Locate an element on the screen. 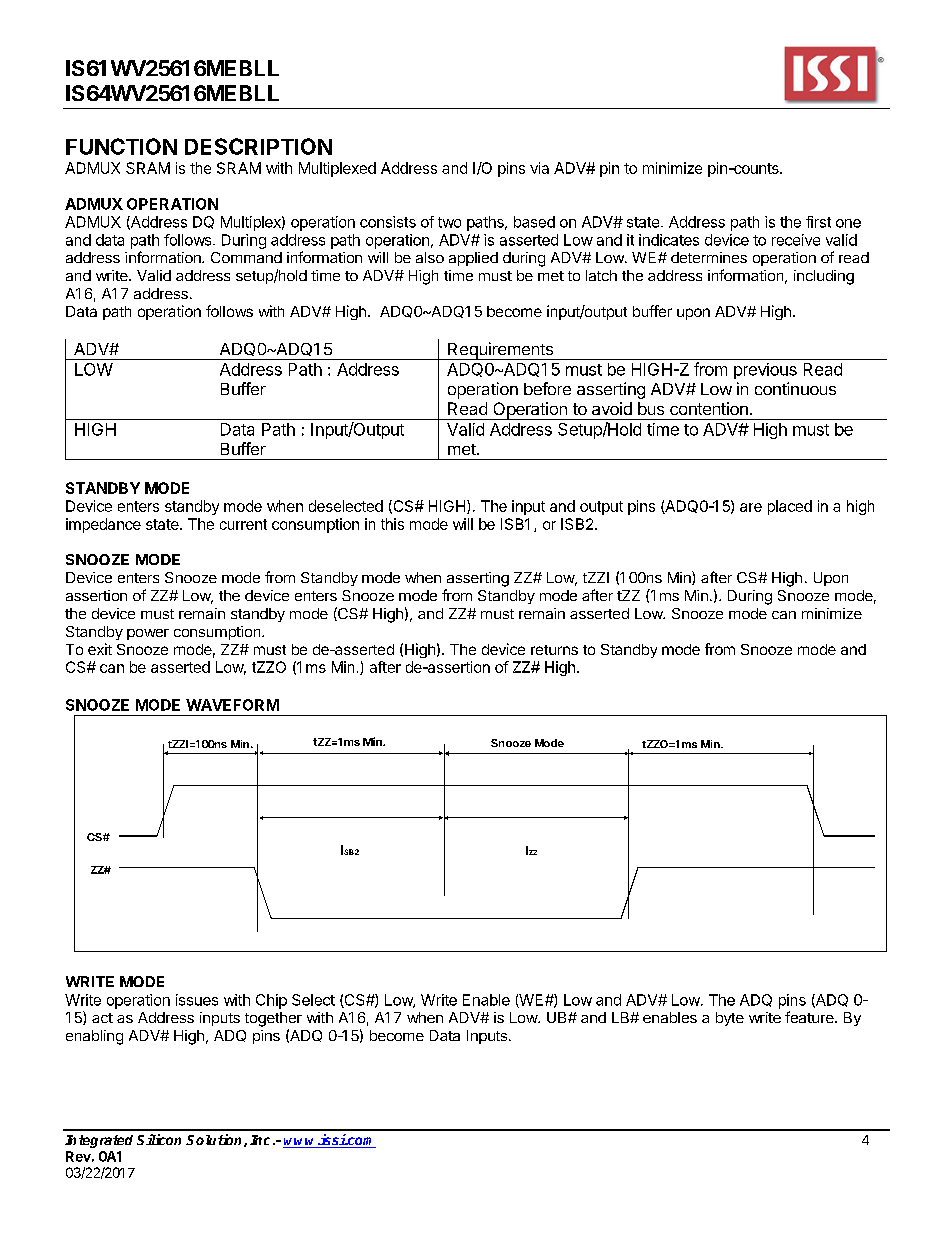  byte is located at coordinates (730, 1019).
